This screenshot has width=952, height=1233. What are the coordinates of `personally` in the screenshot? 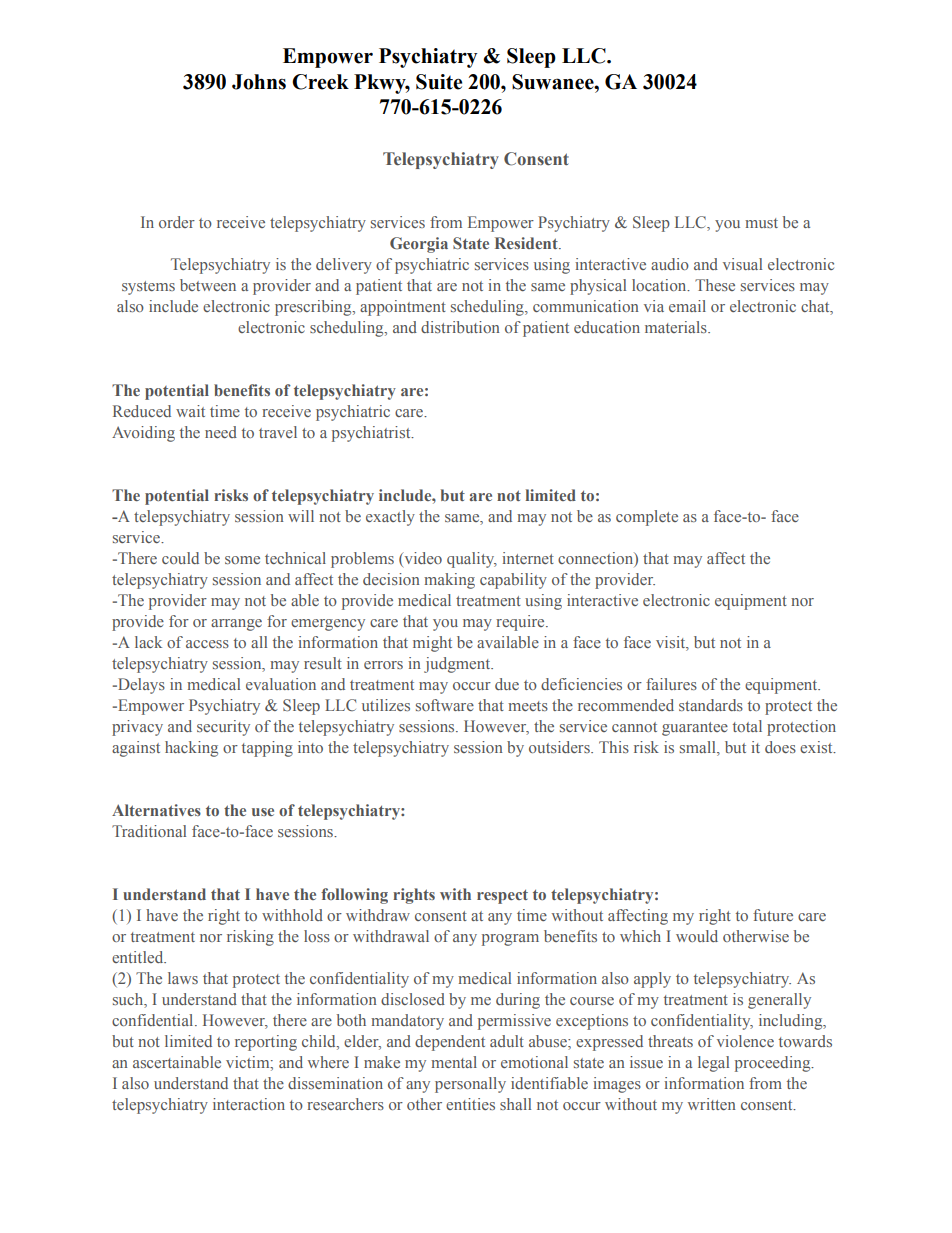 It's located at (470, 1085).
